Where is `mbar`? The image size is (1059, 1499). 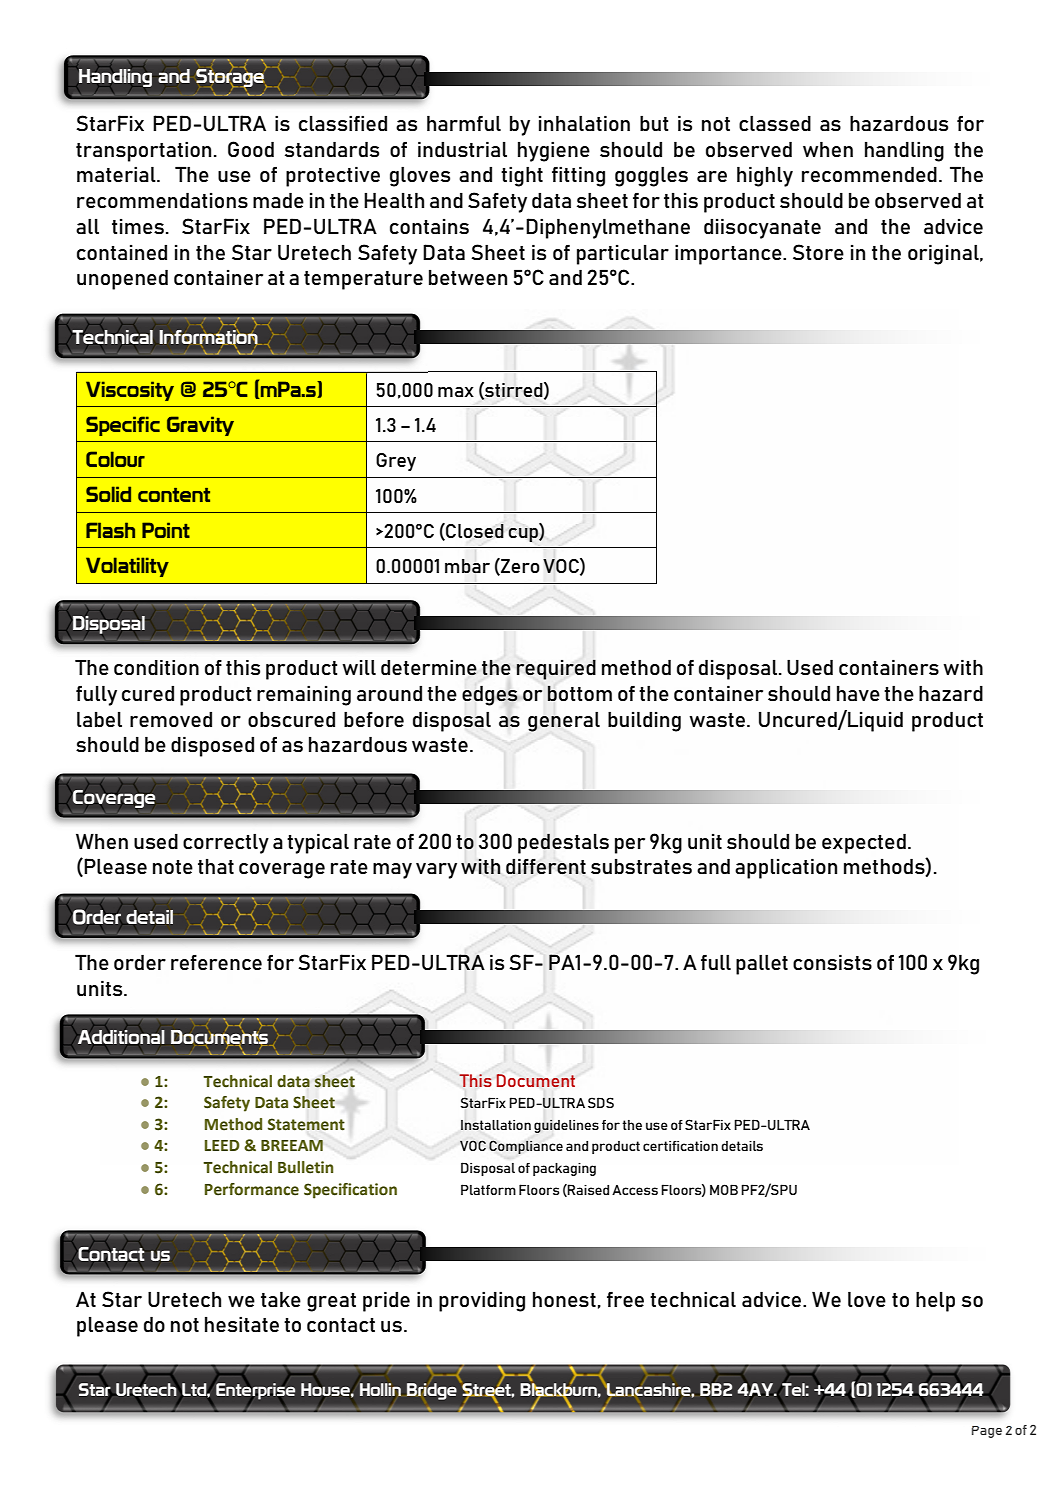 mbar is located at coordinates (467, 566).
